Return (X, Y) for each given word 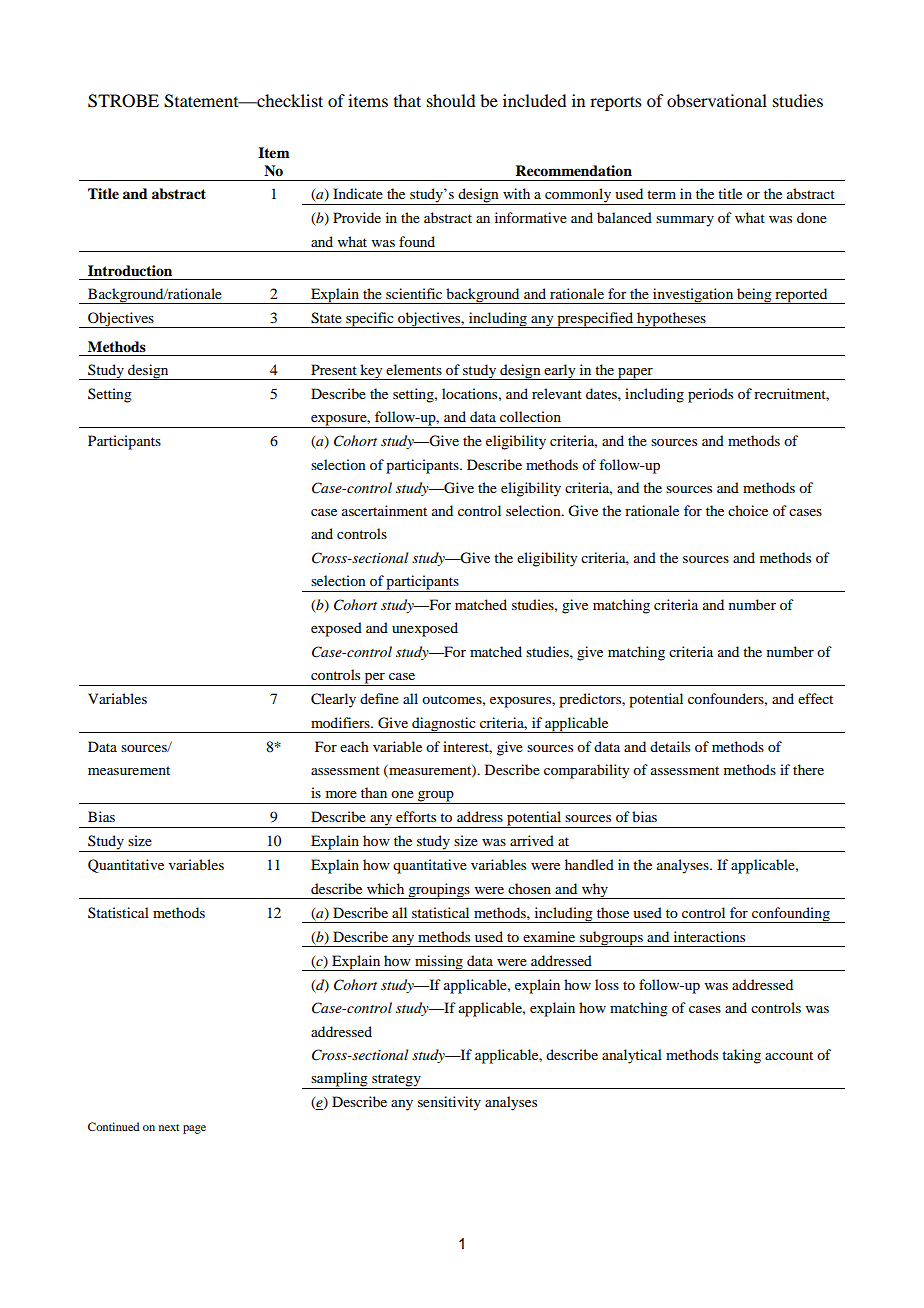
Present (334, 369)
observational (717, 100)
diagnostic (444, 725)
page (194, 1129)
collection (530, 416)
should (451, 100)
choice (748, 510)
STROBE (123, 101)
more (341, 794)
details (670, 746)
